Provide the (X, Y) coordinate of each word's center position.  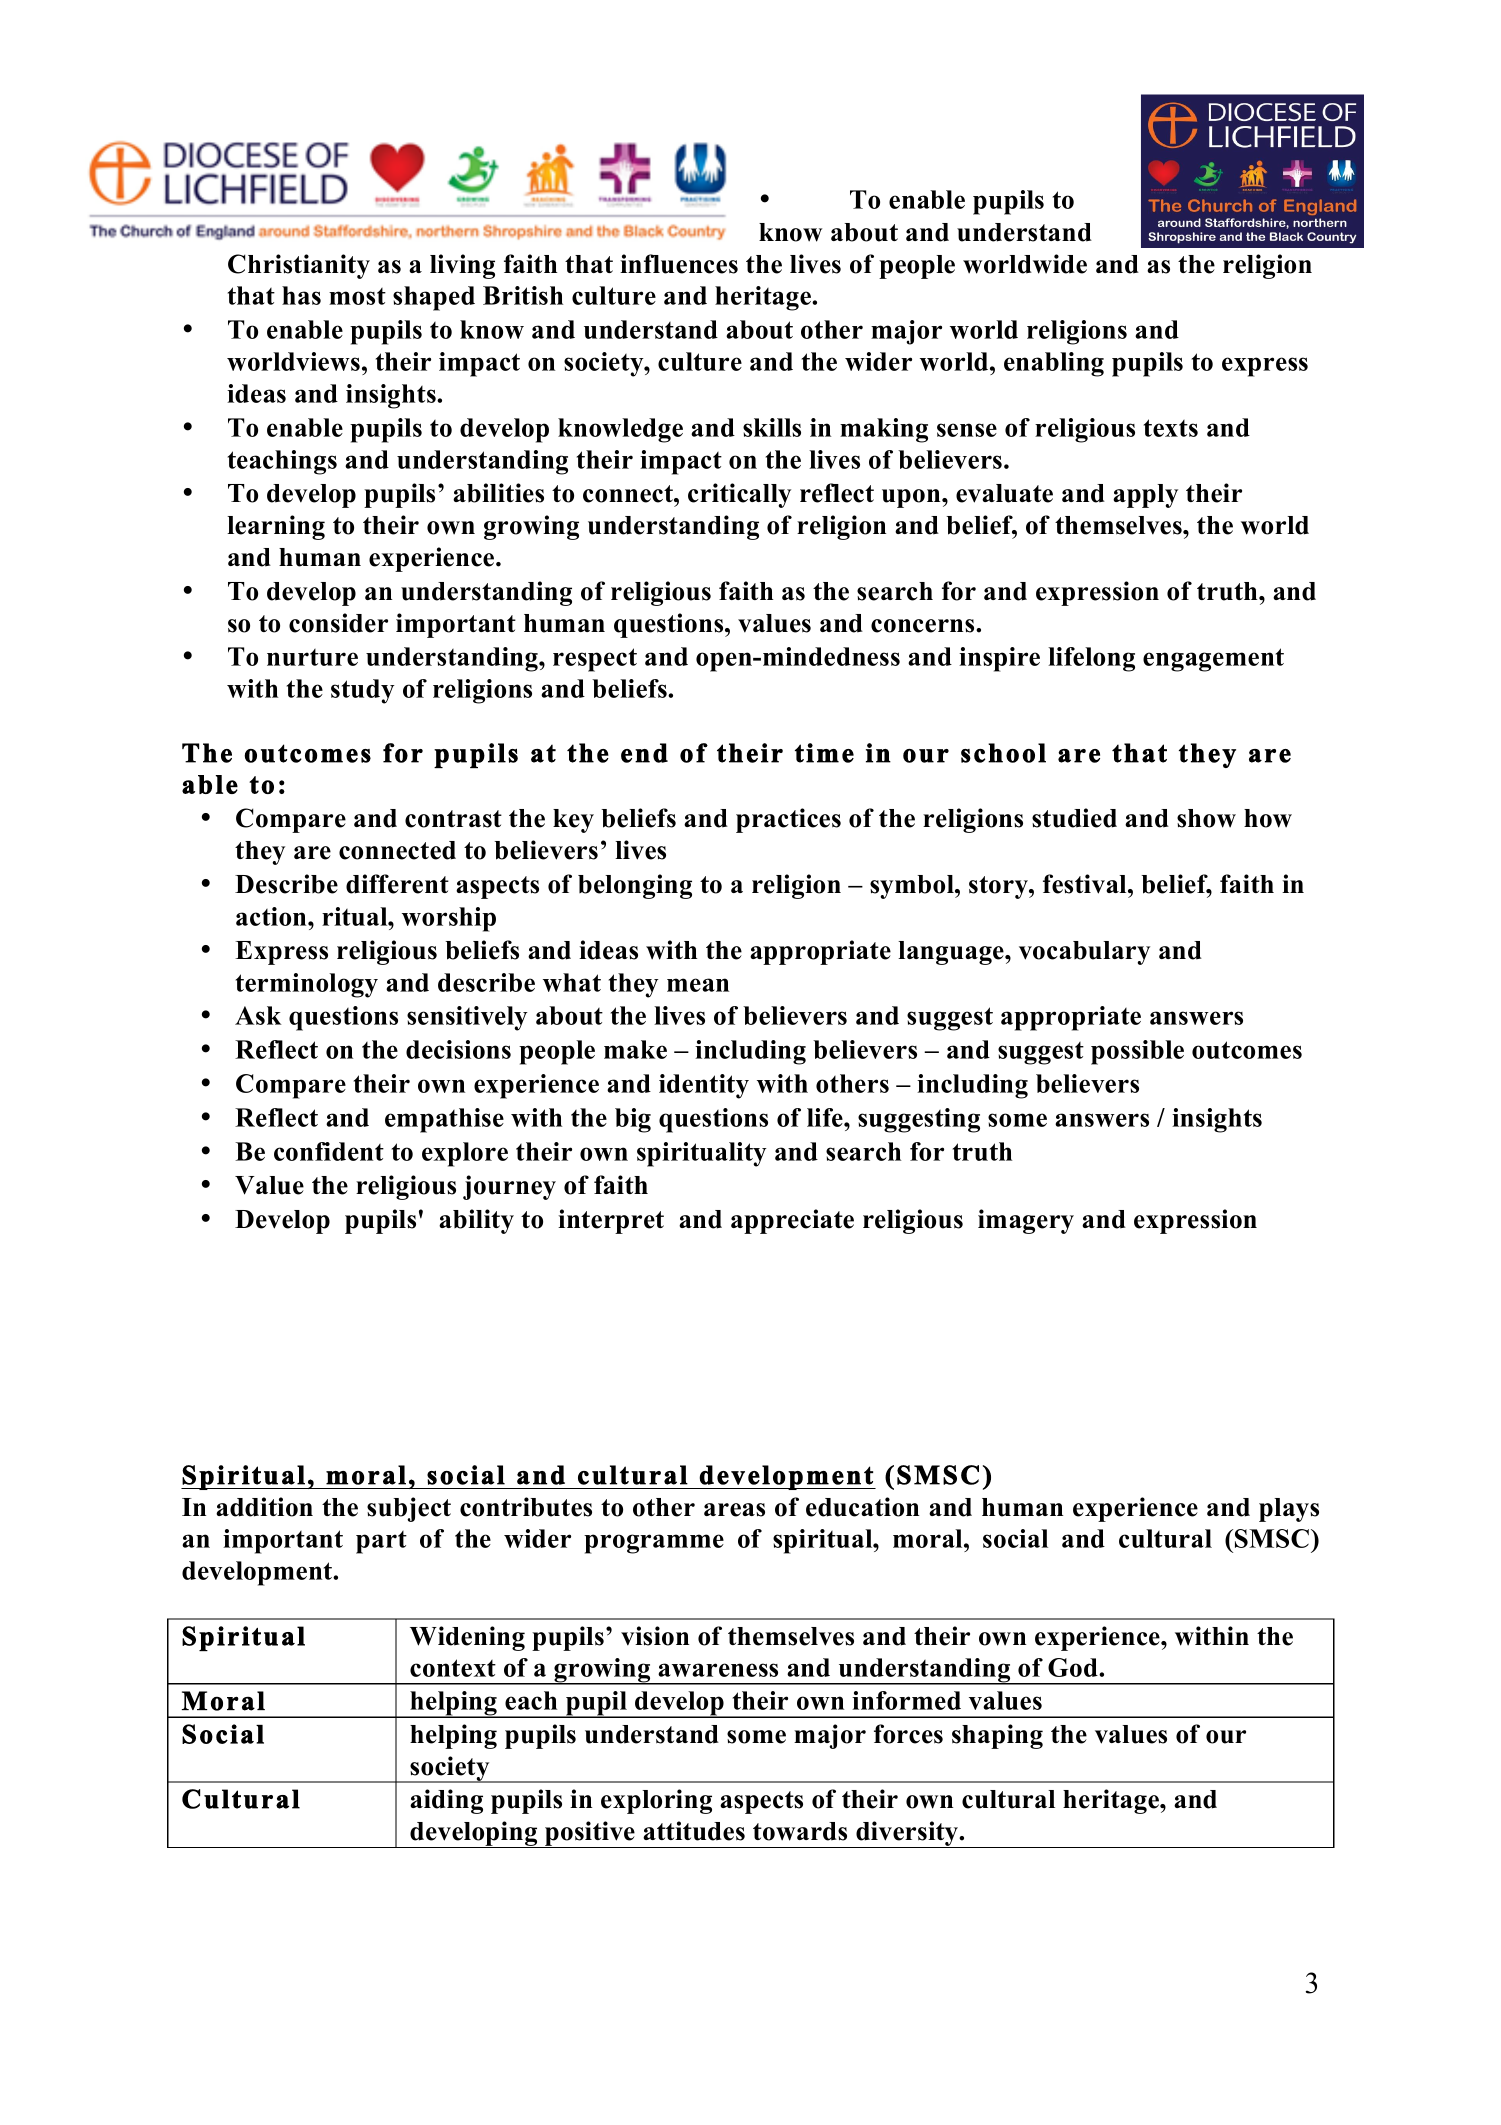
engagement (1213, 660)
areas (734, 1510)
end (644, 753)
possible (1137, 1052)
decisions (458, 1049)
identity (704, 1086)
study (363, 691)
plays (1289, 1510)
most (357, 296)
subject (409, 1509)
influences (679, 264)
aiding (446, 1801)
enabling (1054, 364)
